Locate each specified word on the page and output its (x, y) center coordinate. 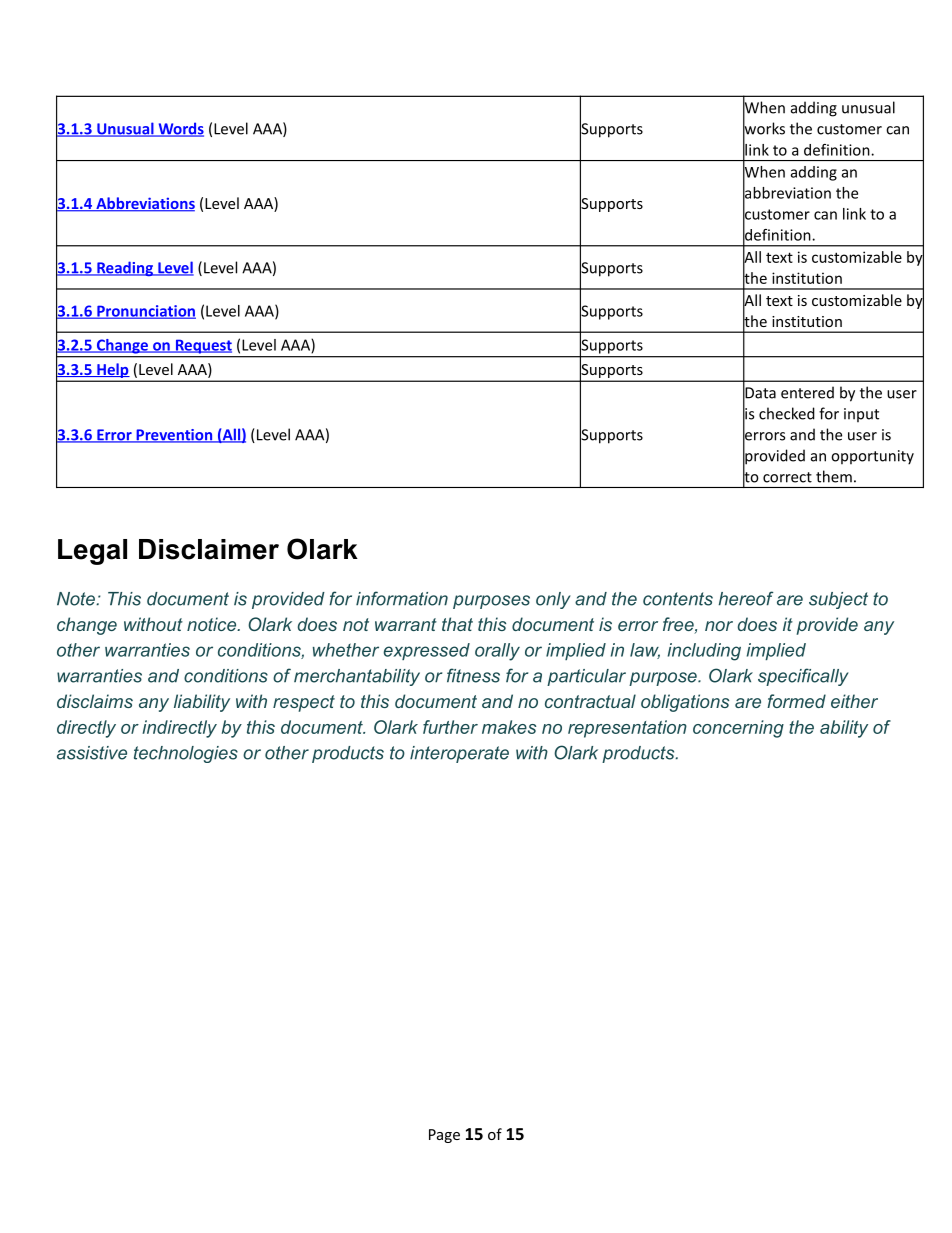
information (402, 598)
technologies (186, 754)
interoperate (459, 754)
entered (807, 392)
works (764, 128)
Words (180, 129)
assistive (92, 753)
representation (627, 729)
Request (202, 347)
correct (787, 477)
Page (444, 1136)
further (450, 727)
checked (787, 413)
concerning (738, 729)
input (861, 415)
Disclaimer (209, 549)
